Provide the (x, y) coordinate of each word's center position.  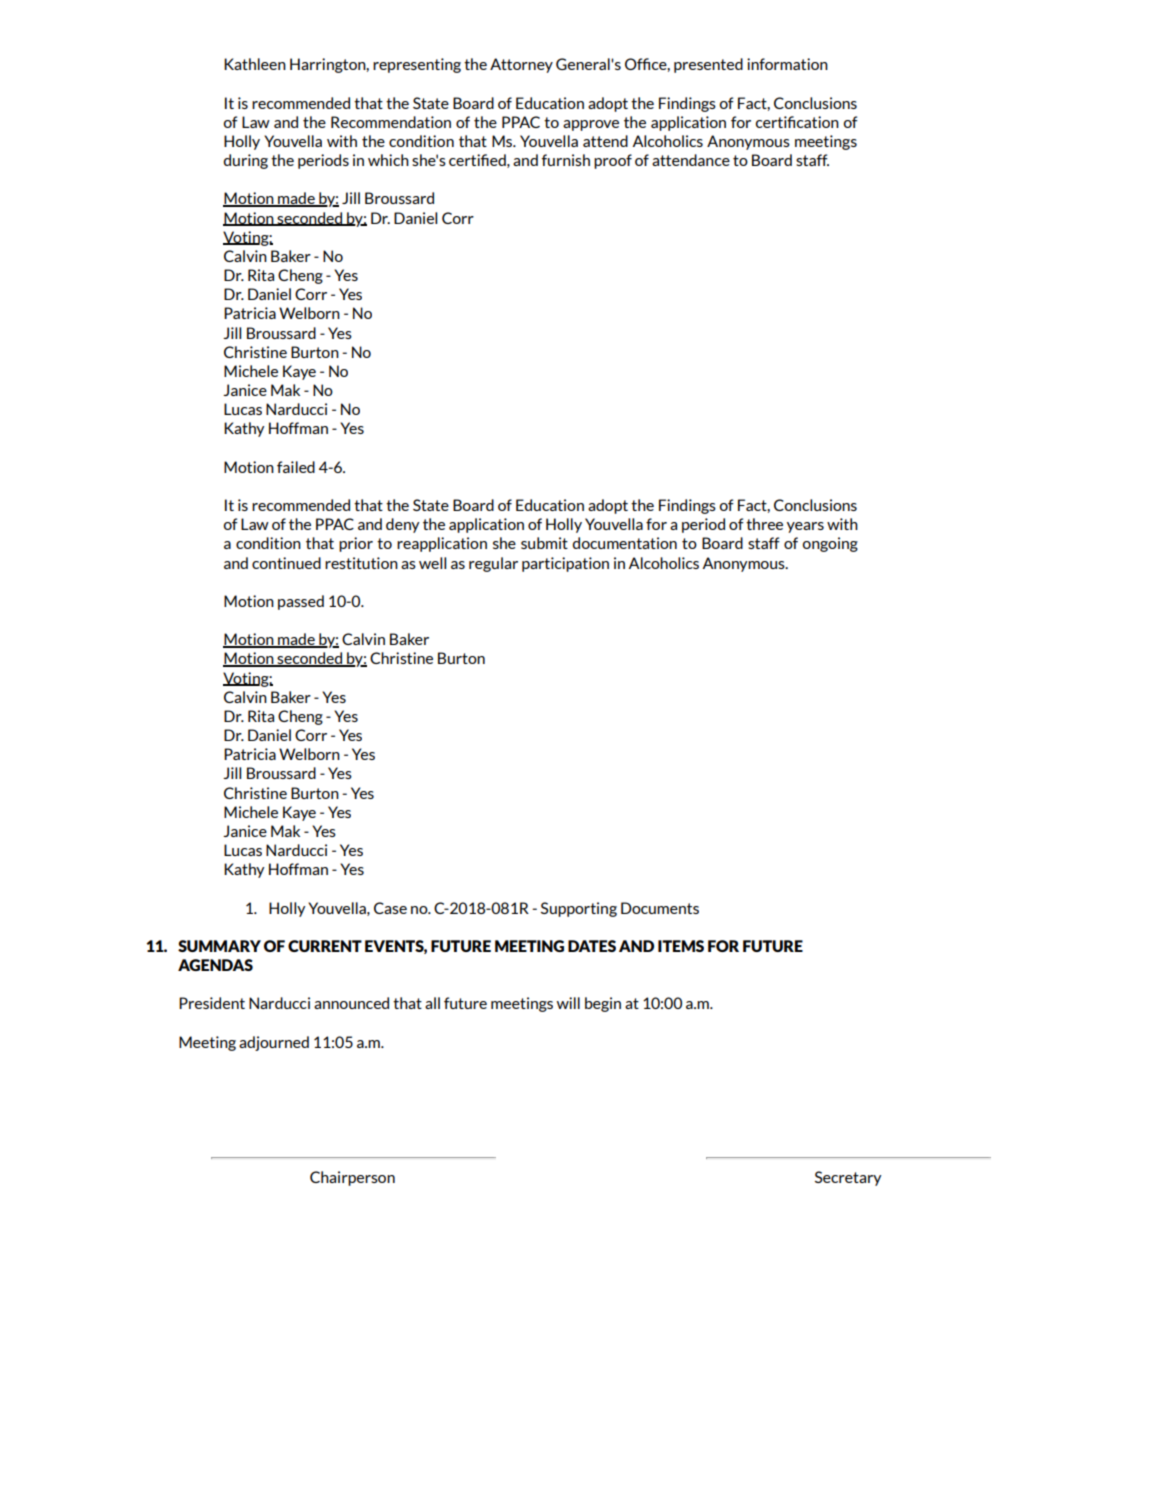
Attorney (521, 65)
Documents (660, 908)
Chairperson (352, 1178)
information (787, 64)
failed (296, 467)
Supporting (579, 909)
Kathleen (255, 64)
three (764, 524)
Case (390, 908)
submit (544, 543)
